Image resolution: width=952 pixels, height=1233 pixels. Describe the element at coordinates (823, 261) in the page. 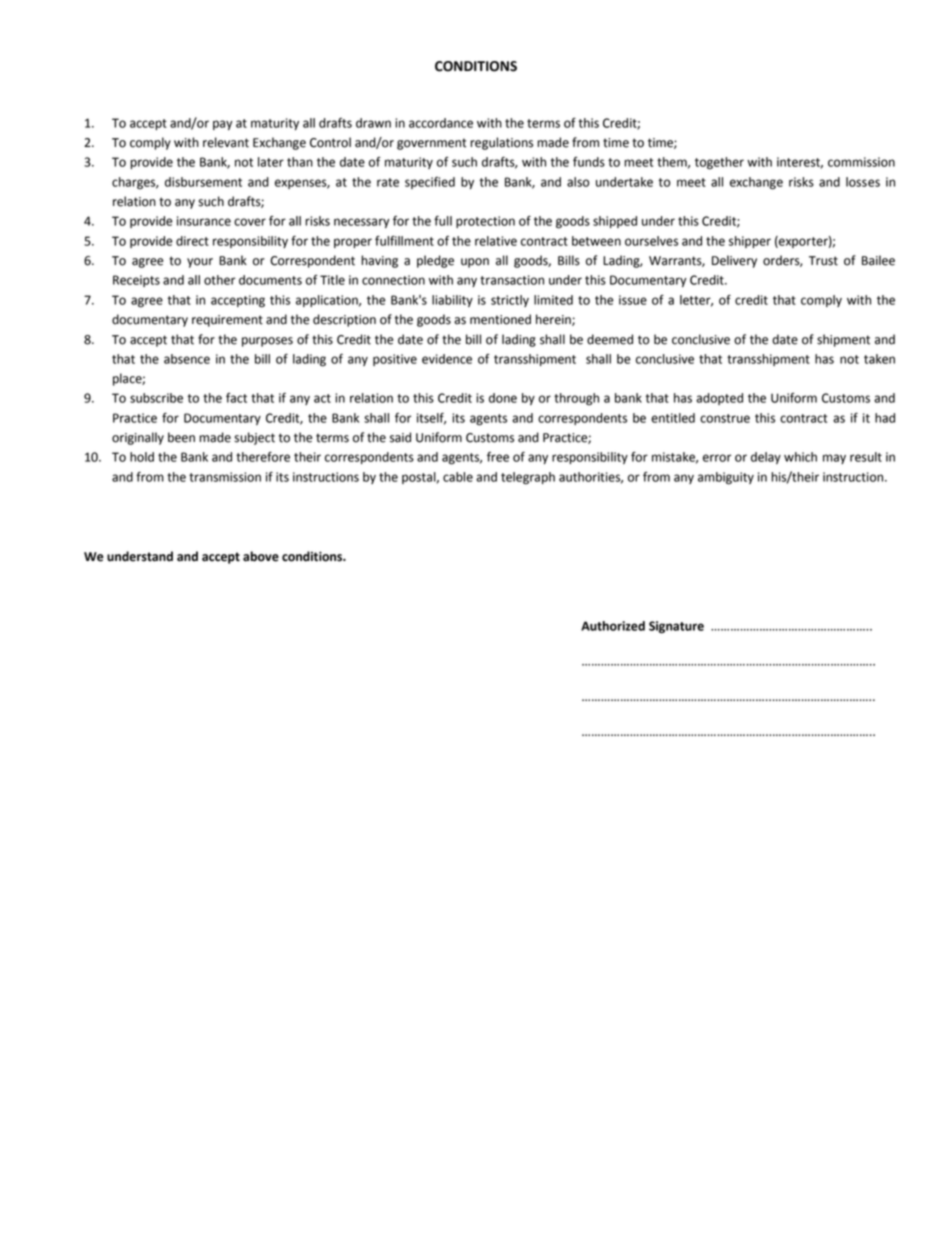

I see `Trust` at that location.
